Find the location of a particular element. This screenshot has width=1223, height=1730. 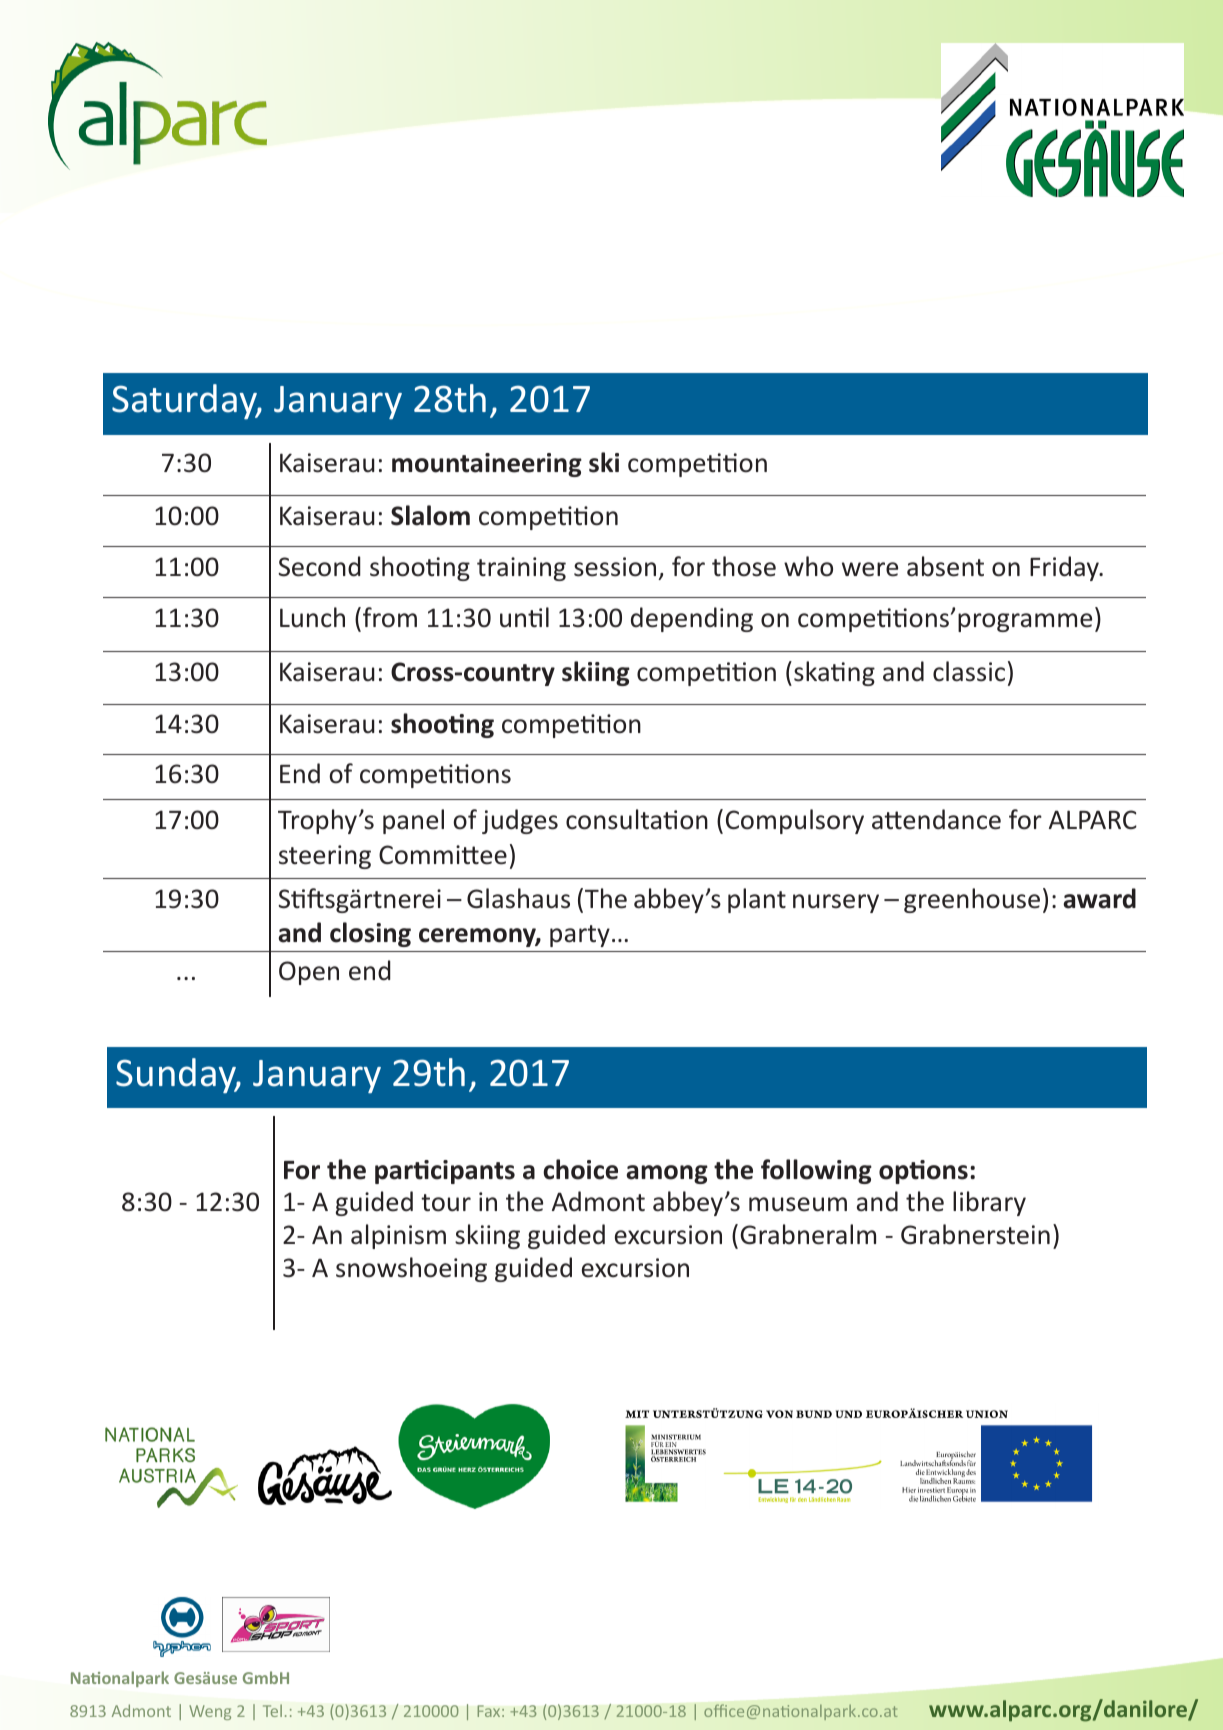

Tel is located at coordinates (272, 1710).
